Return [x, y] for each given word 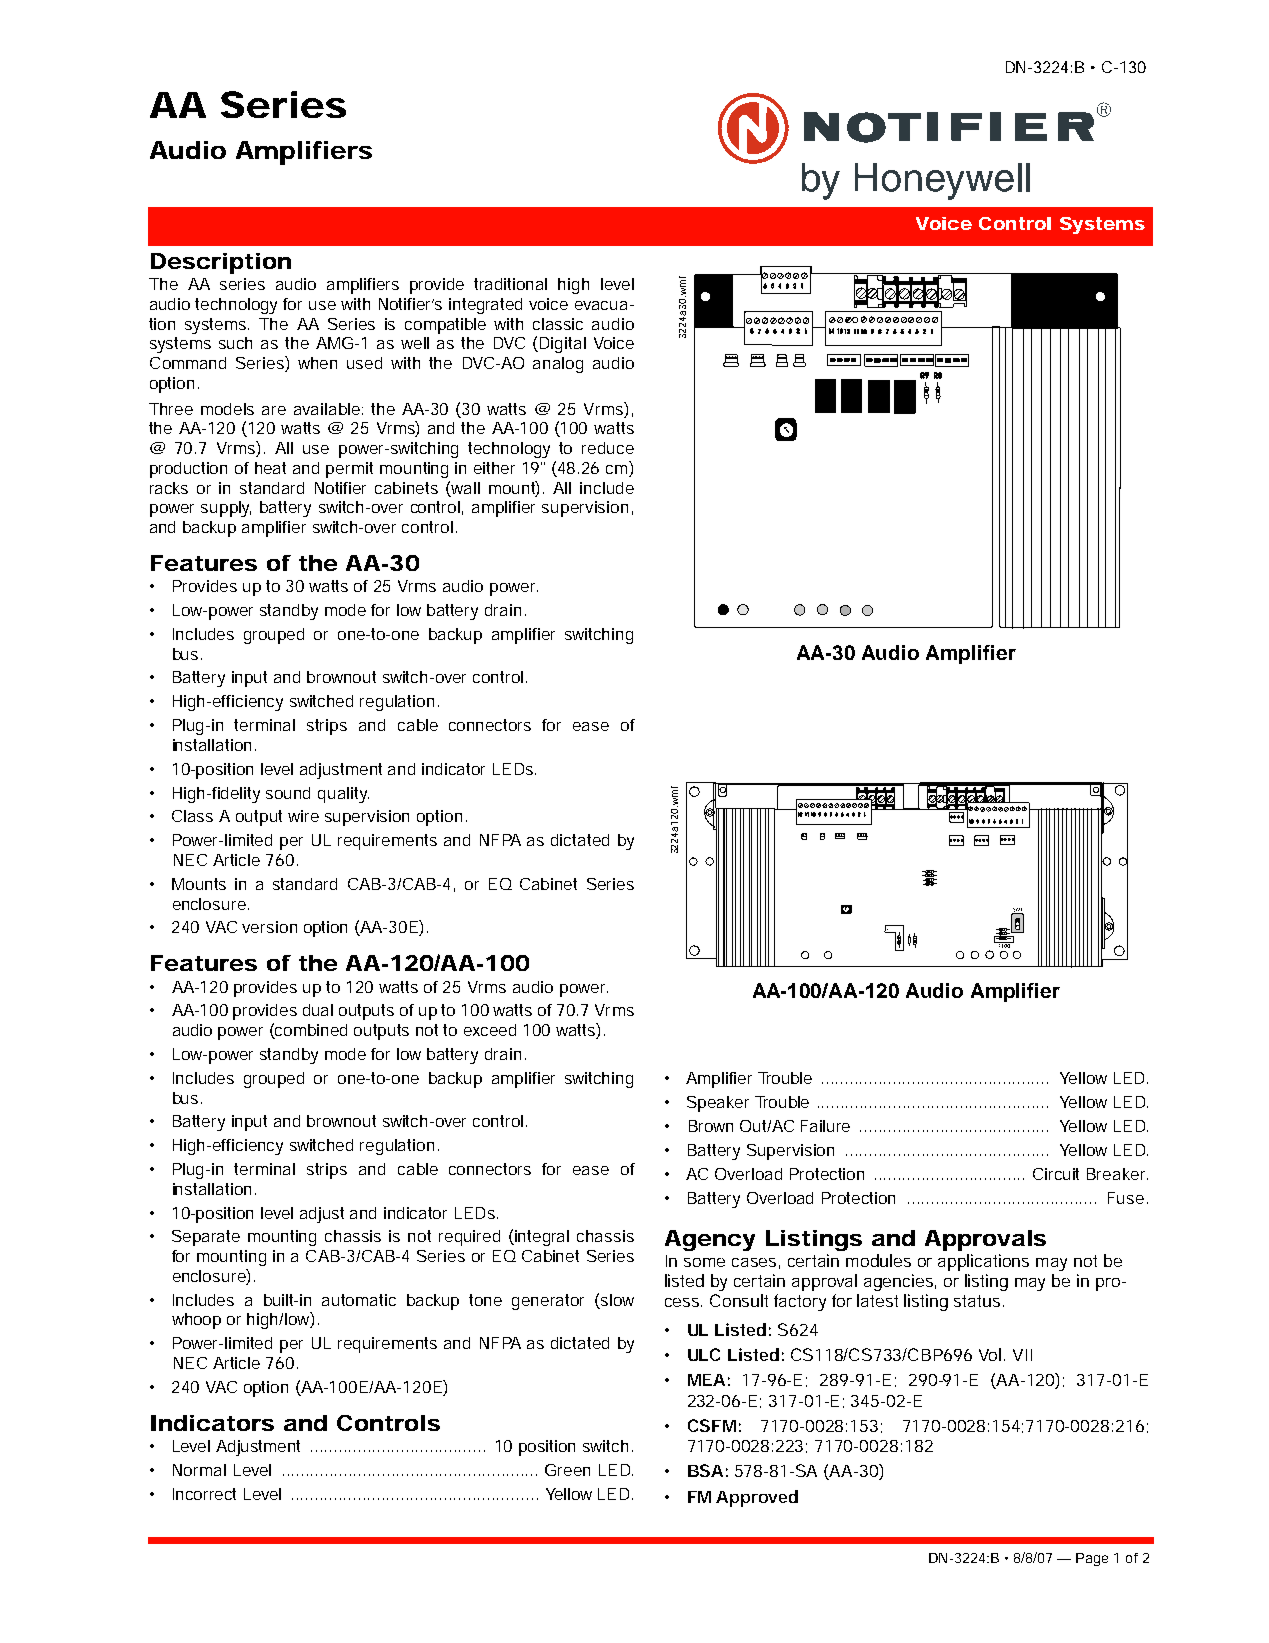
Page [1092, 1559]
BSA [705, 1470]
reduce [608, 448]
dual [318, 1010]
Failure [825, 1126]
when [317, 363]
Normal [199, 1470]
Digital [563, 345]
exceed [490, 1030]
